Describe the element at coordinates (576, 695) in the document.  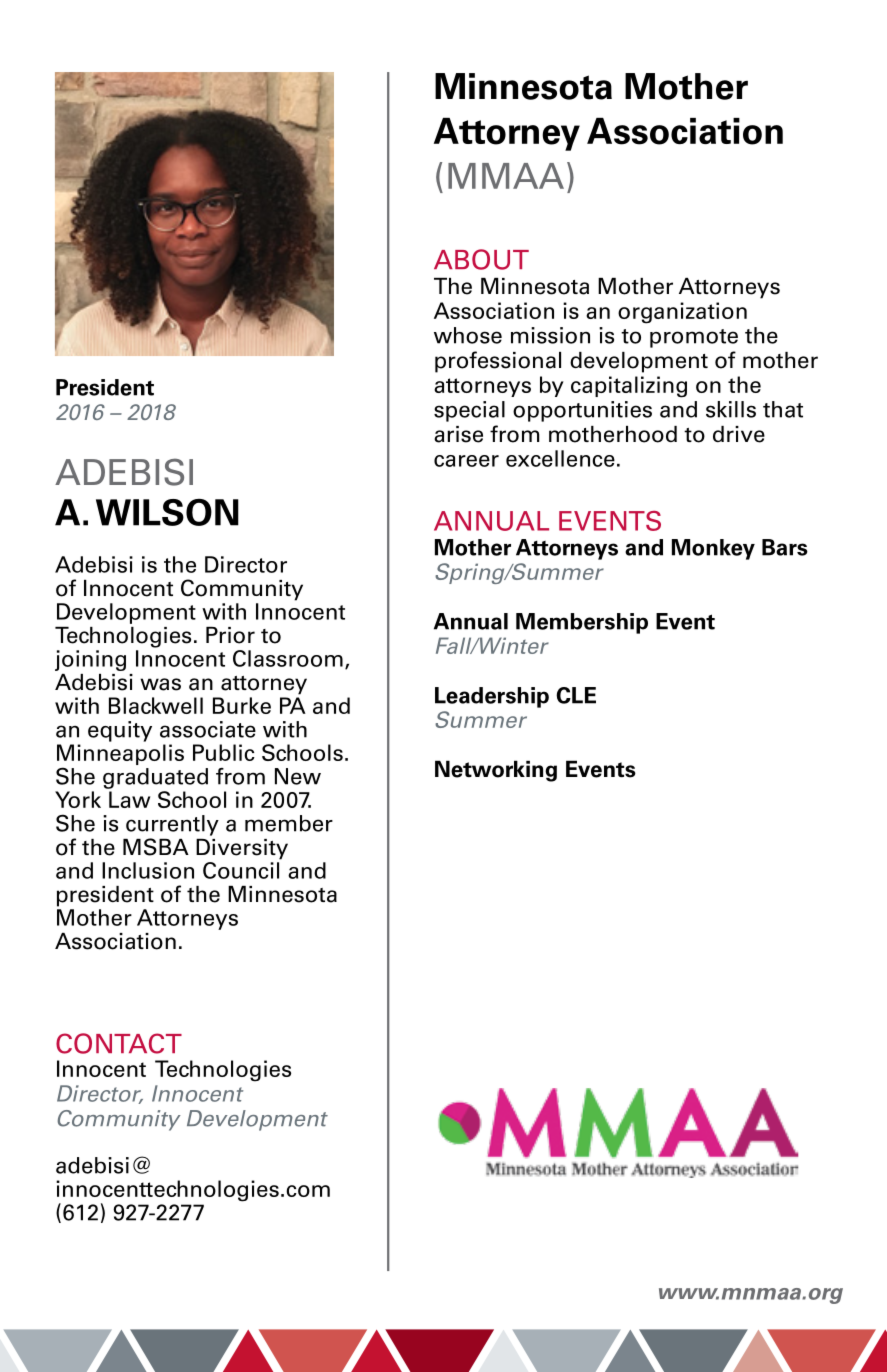
I see `CLE` at that location.
